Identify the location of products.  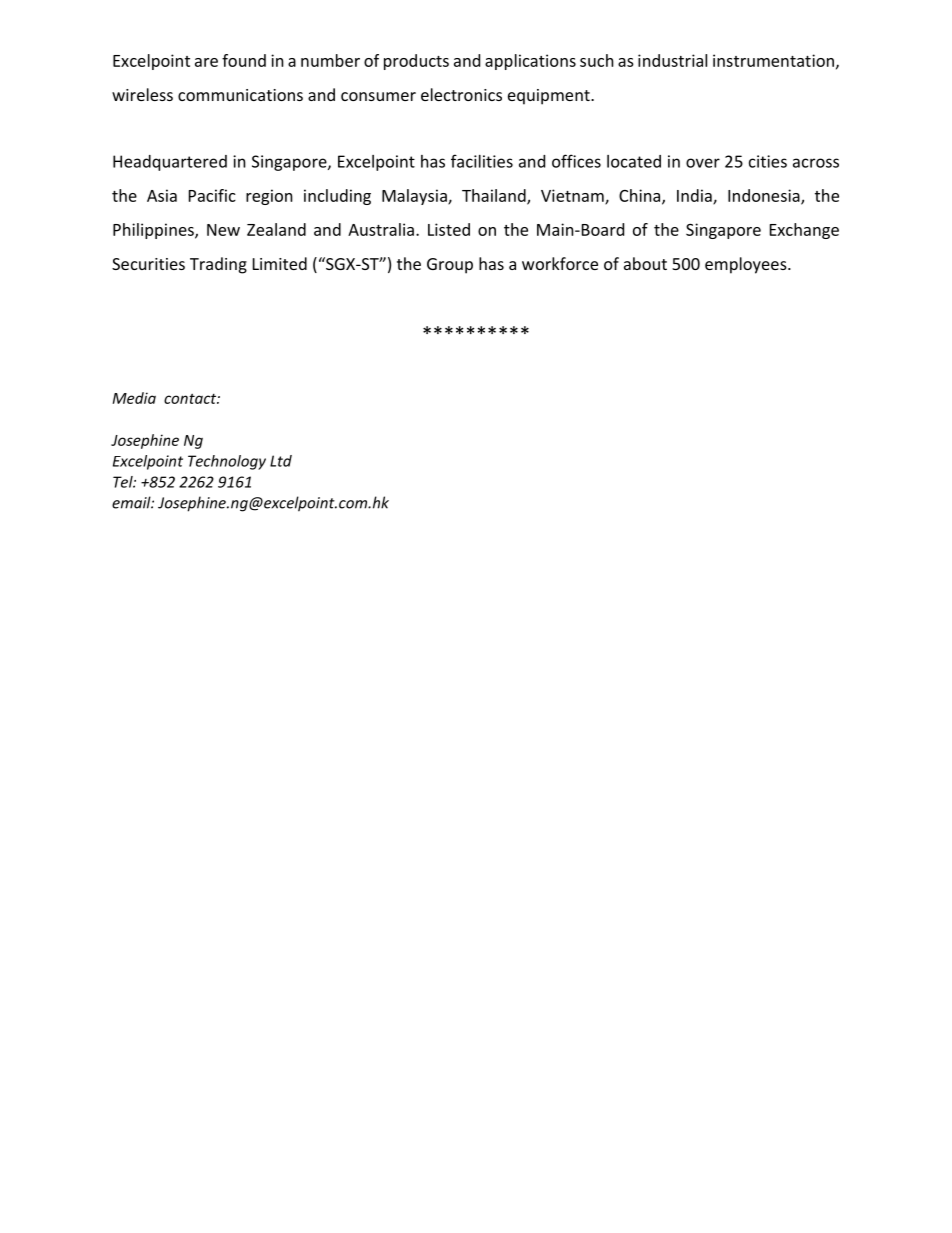
(416, 62).
